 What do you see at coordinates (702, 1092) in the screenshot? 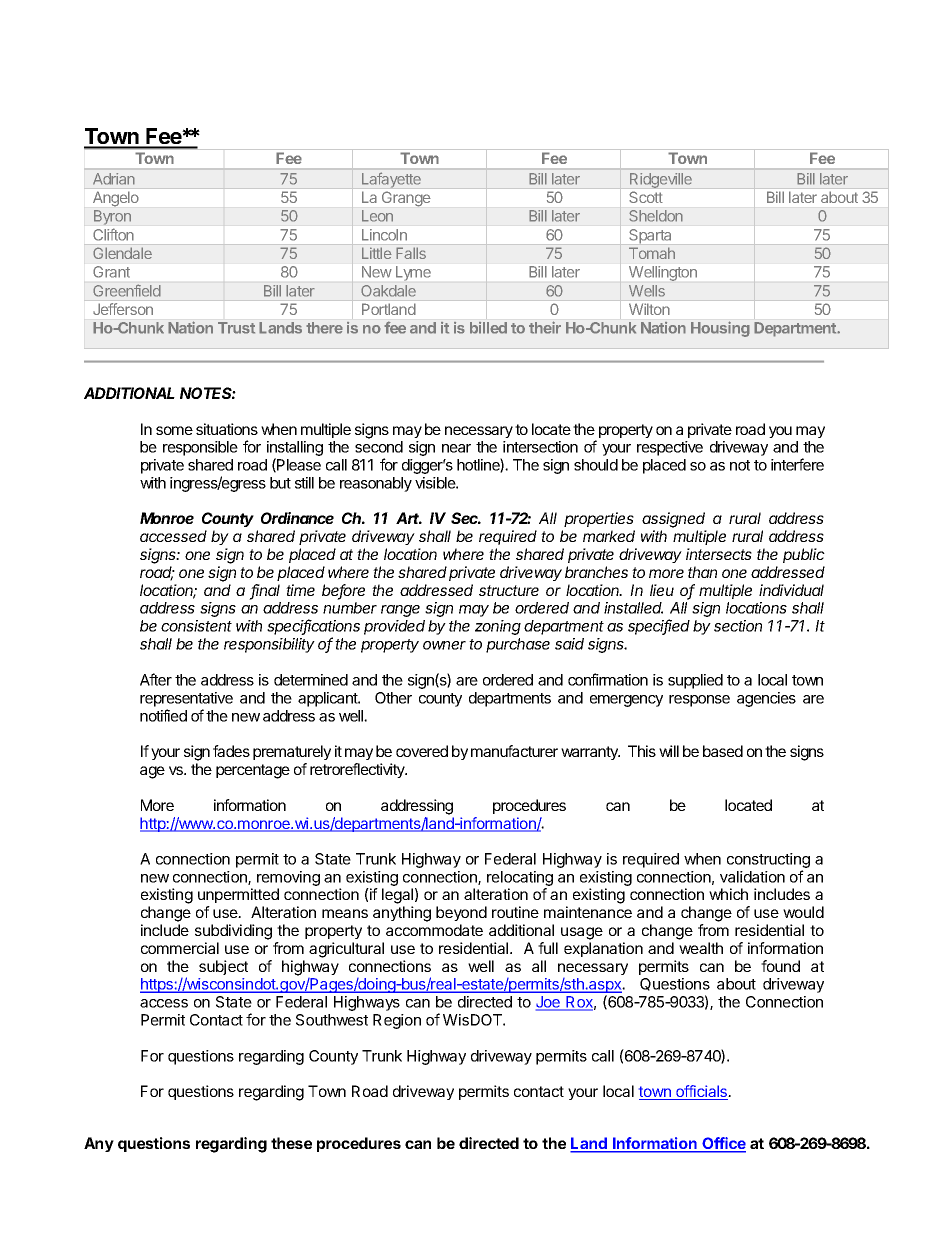
I see `officials` at bounding box center [702, 1092].
